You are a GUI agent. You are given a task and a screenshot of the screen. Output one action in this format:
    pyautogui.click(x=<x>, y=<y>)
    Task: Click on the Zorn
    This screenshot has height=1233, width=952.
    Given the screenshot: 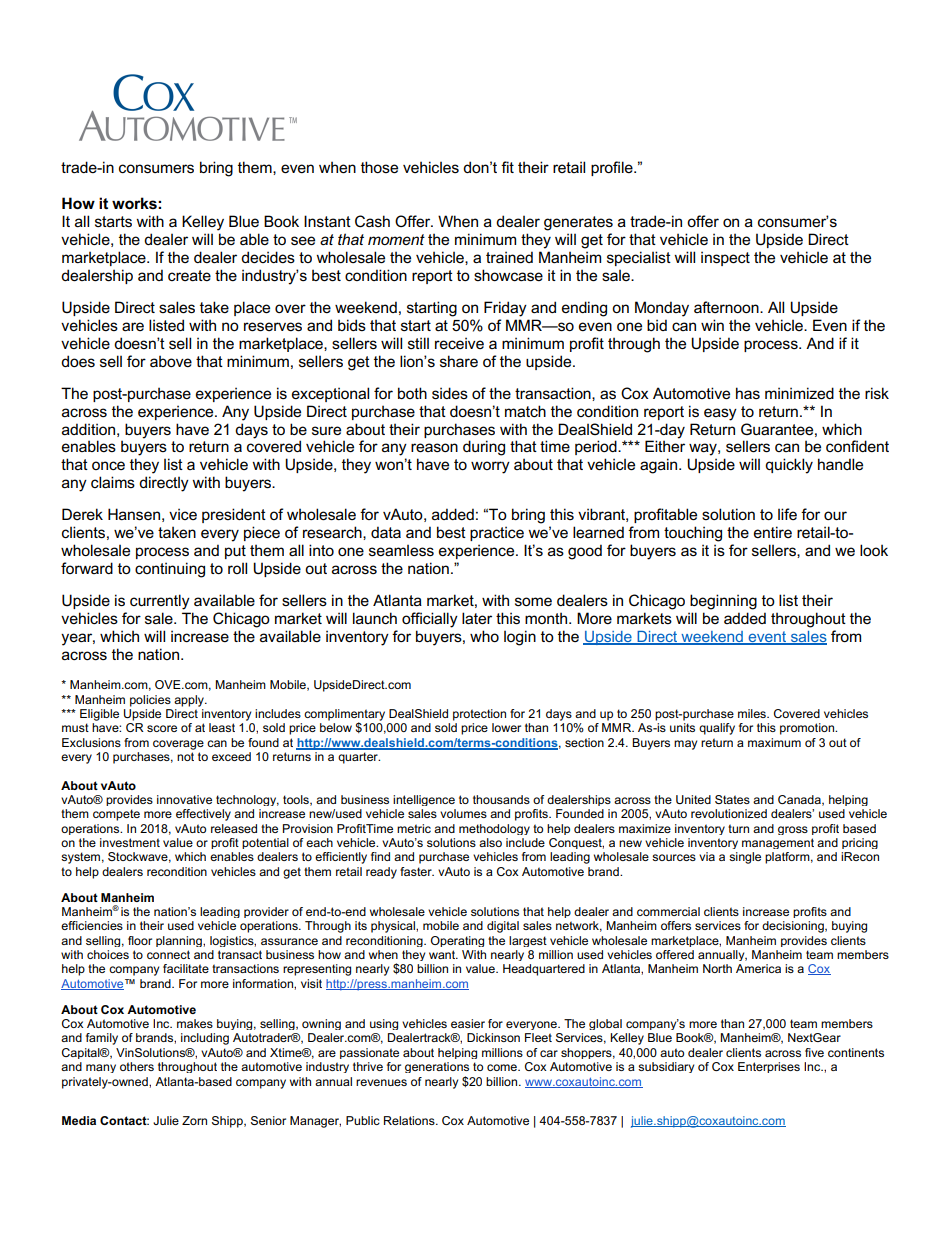 What is the action you would take?
    pyautogui.click(x=194, y=1120)
